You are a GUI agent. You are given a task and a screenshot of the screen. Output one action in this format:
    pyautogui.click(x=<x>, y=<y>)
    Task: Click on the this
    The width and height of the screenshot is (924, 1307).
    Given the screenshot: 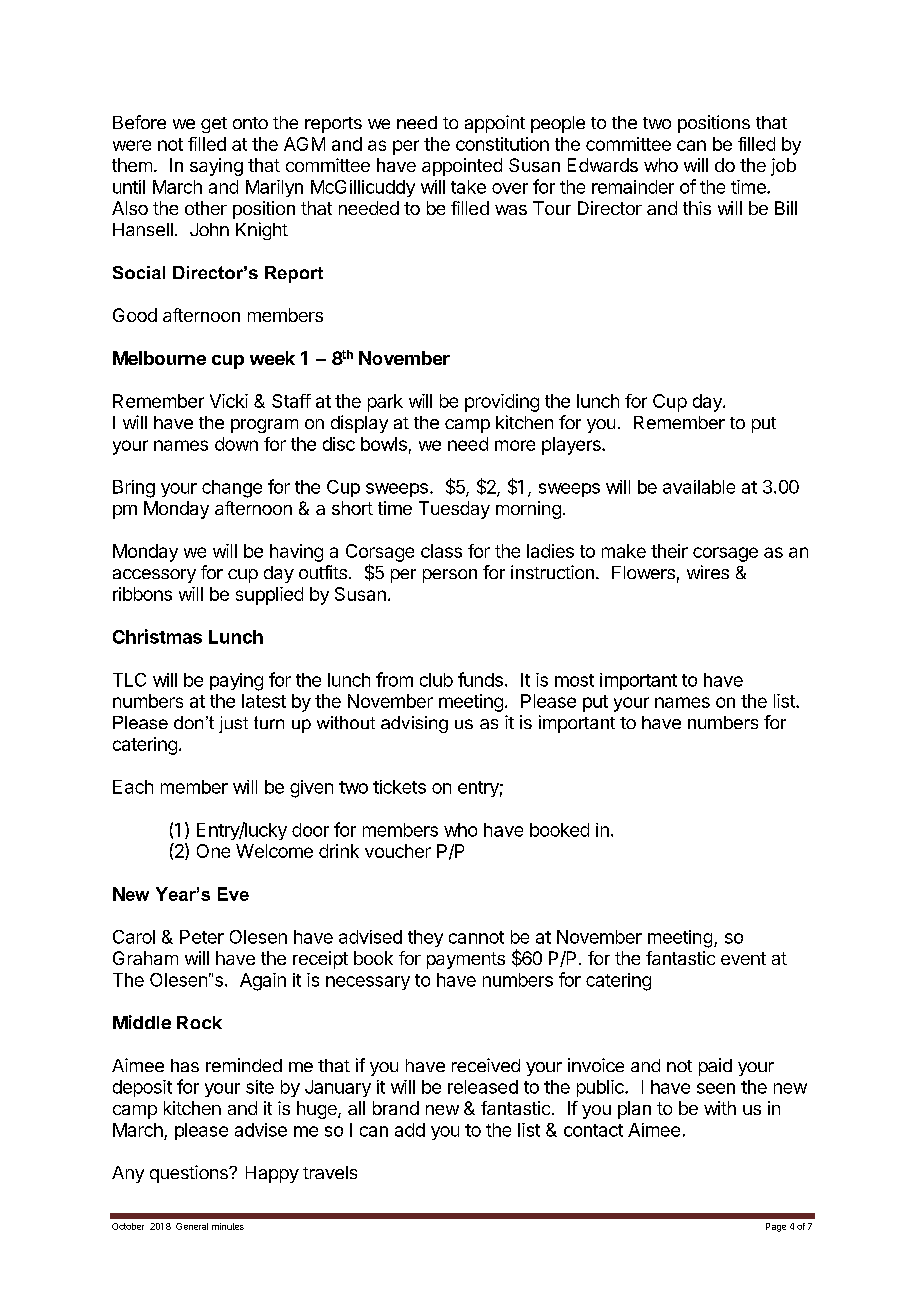 What is the action you would take?
    pyautogui.click(x=697, y=208)
